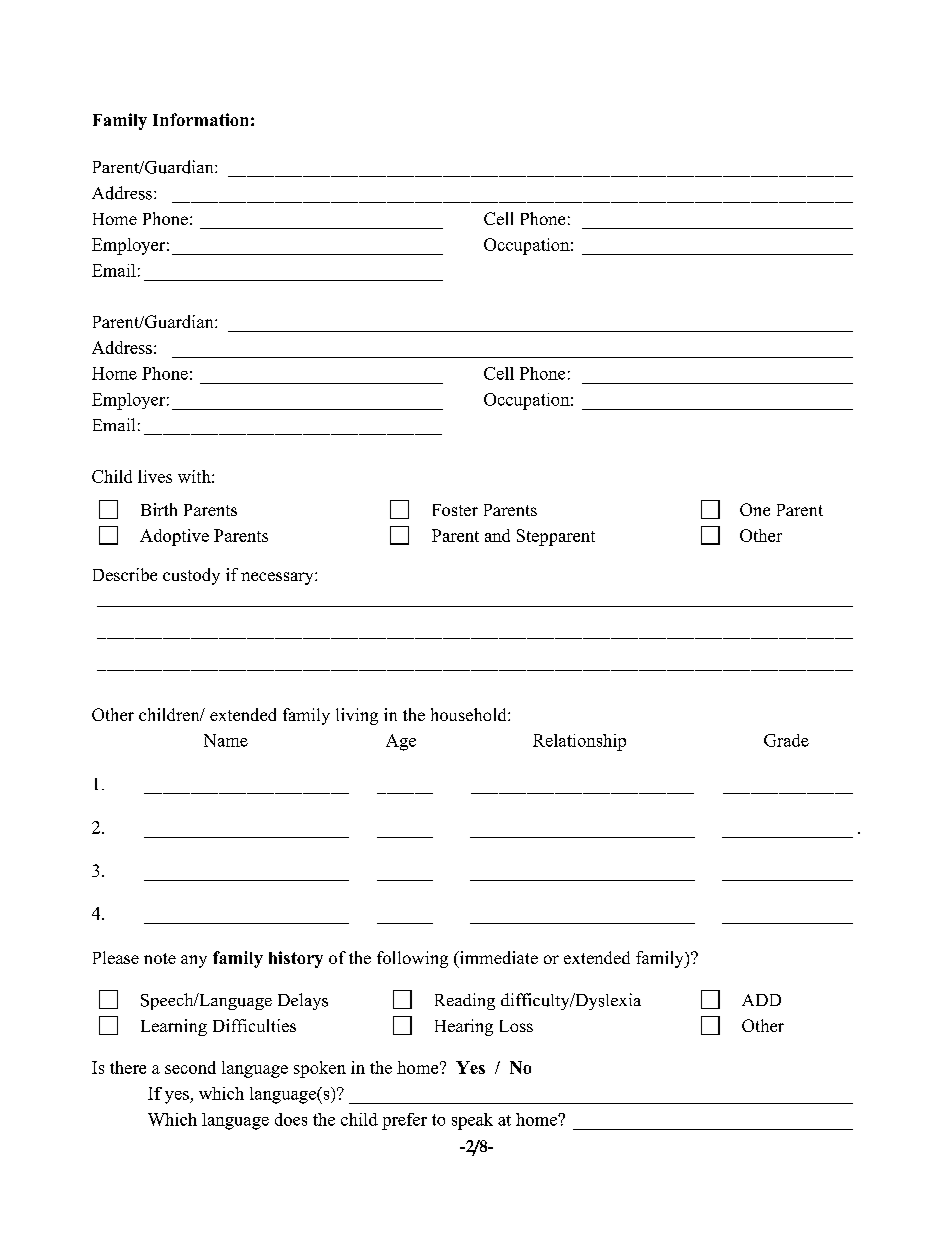 This document has height=1233, width=952. Describe the element at coordinates (472, 1121) in the document. I see `speak` at that location.
